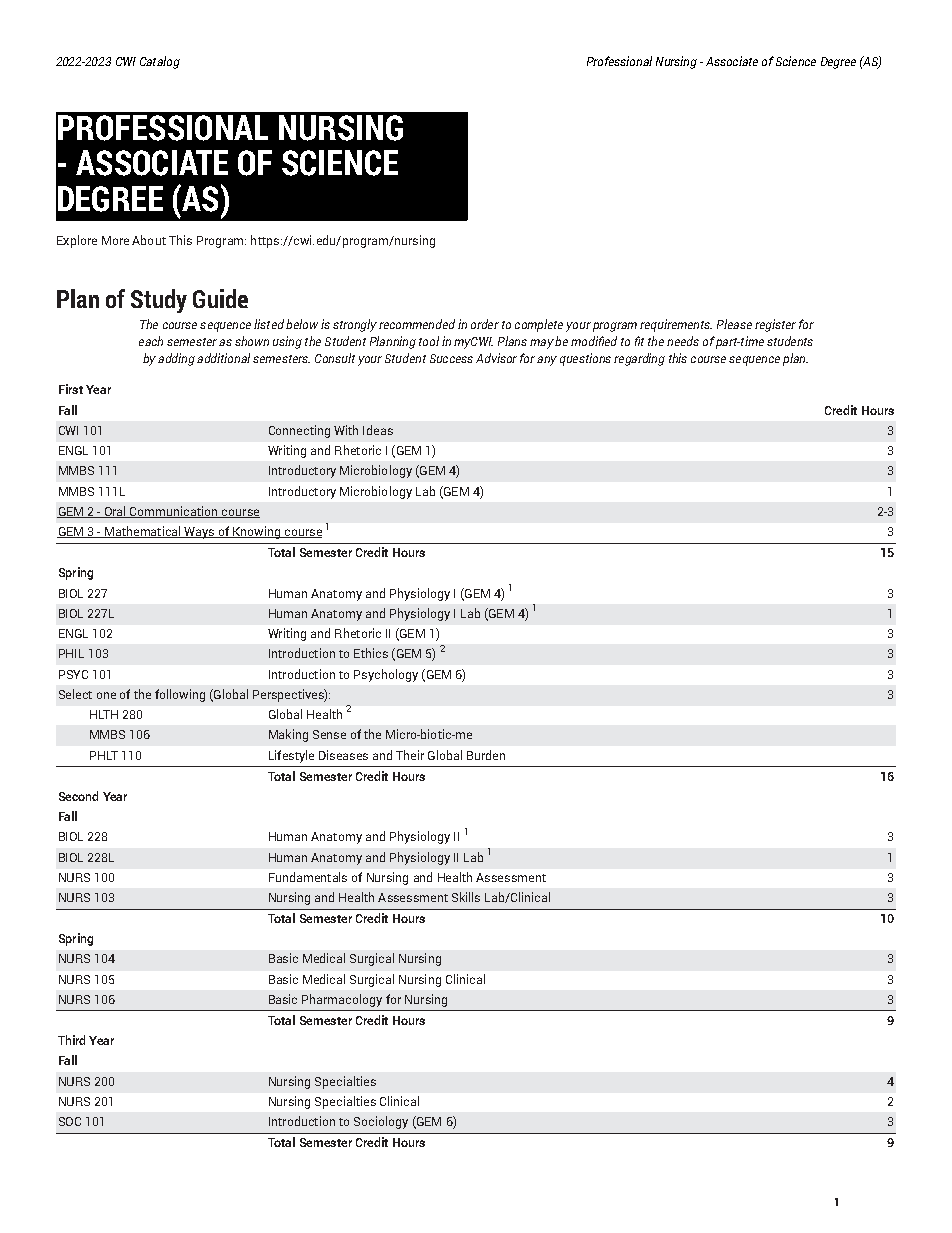 This page has width=952, height=1233. What do you see at coordinates (410, 755) in the page?
I see `Their` at bounding box center [410, 755].
